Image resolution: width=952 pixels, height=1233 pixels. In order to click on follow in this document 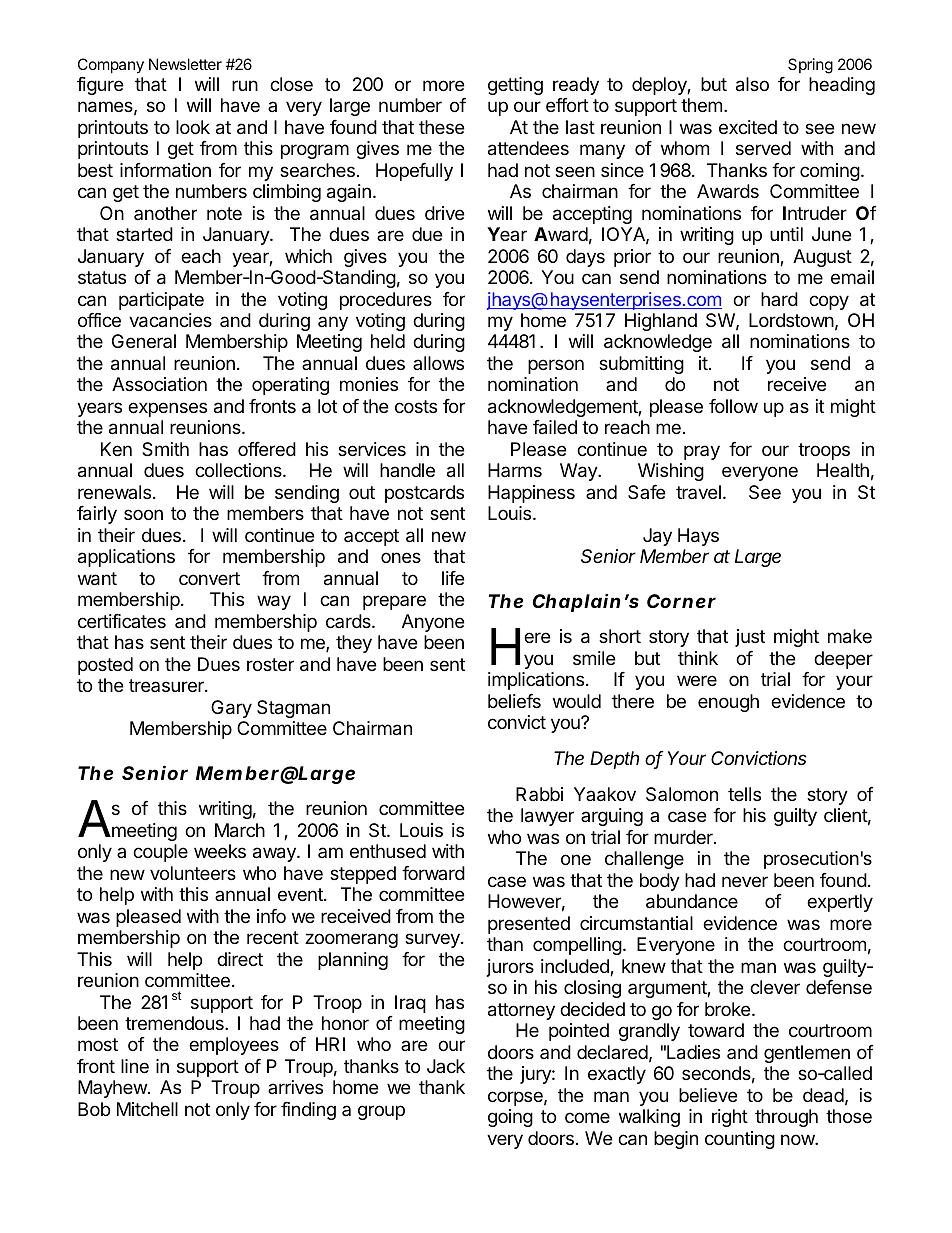, I will do `click(733, 406)`.
